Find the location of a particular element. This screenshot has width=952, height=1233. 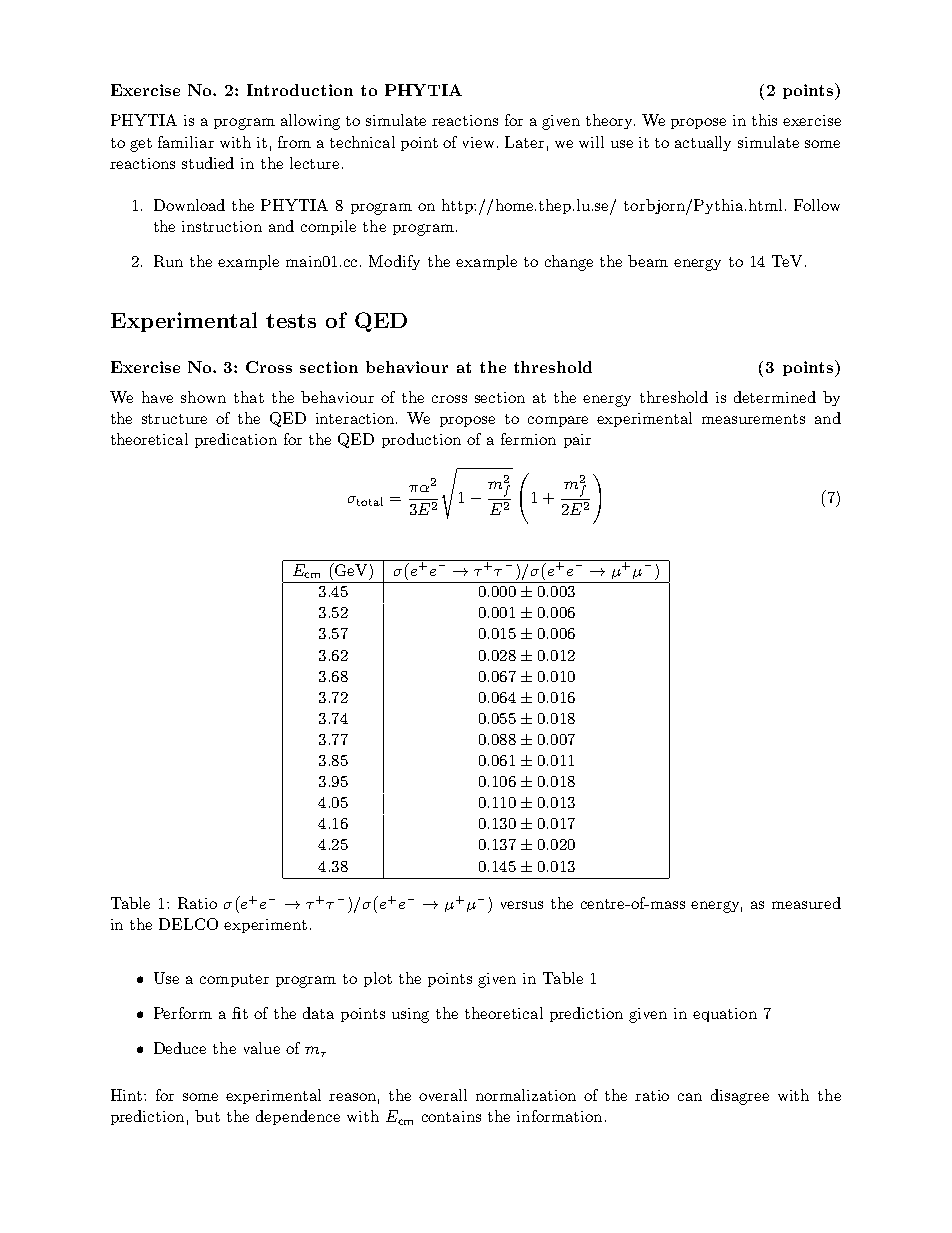

overall is located at coordinates (443, 1095).
